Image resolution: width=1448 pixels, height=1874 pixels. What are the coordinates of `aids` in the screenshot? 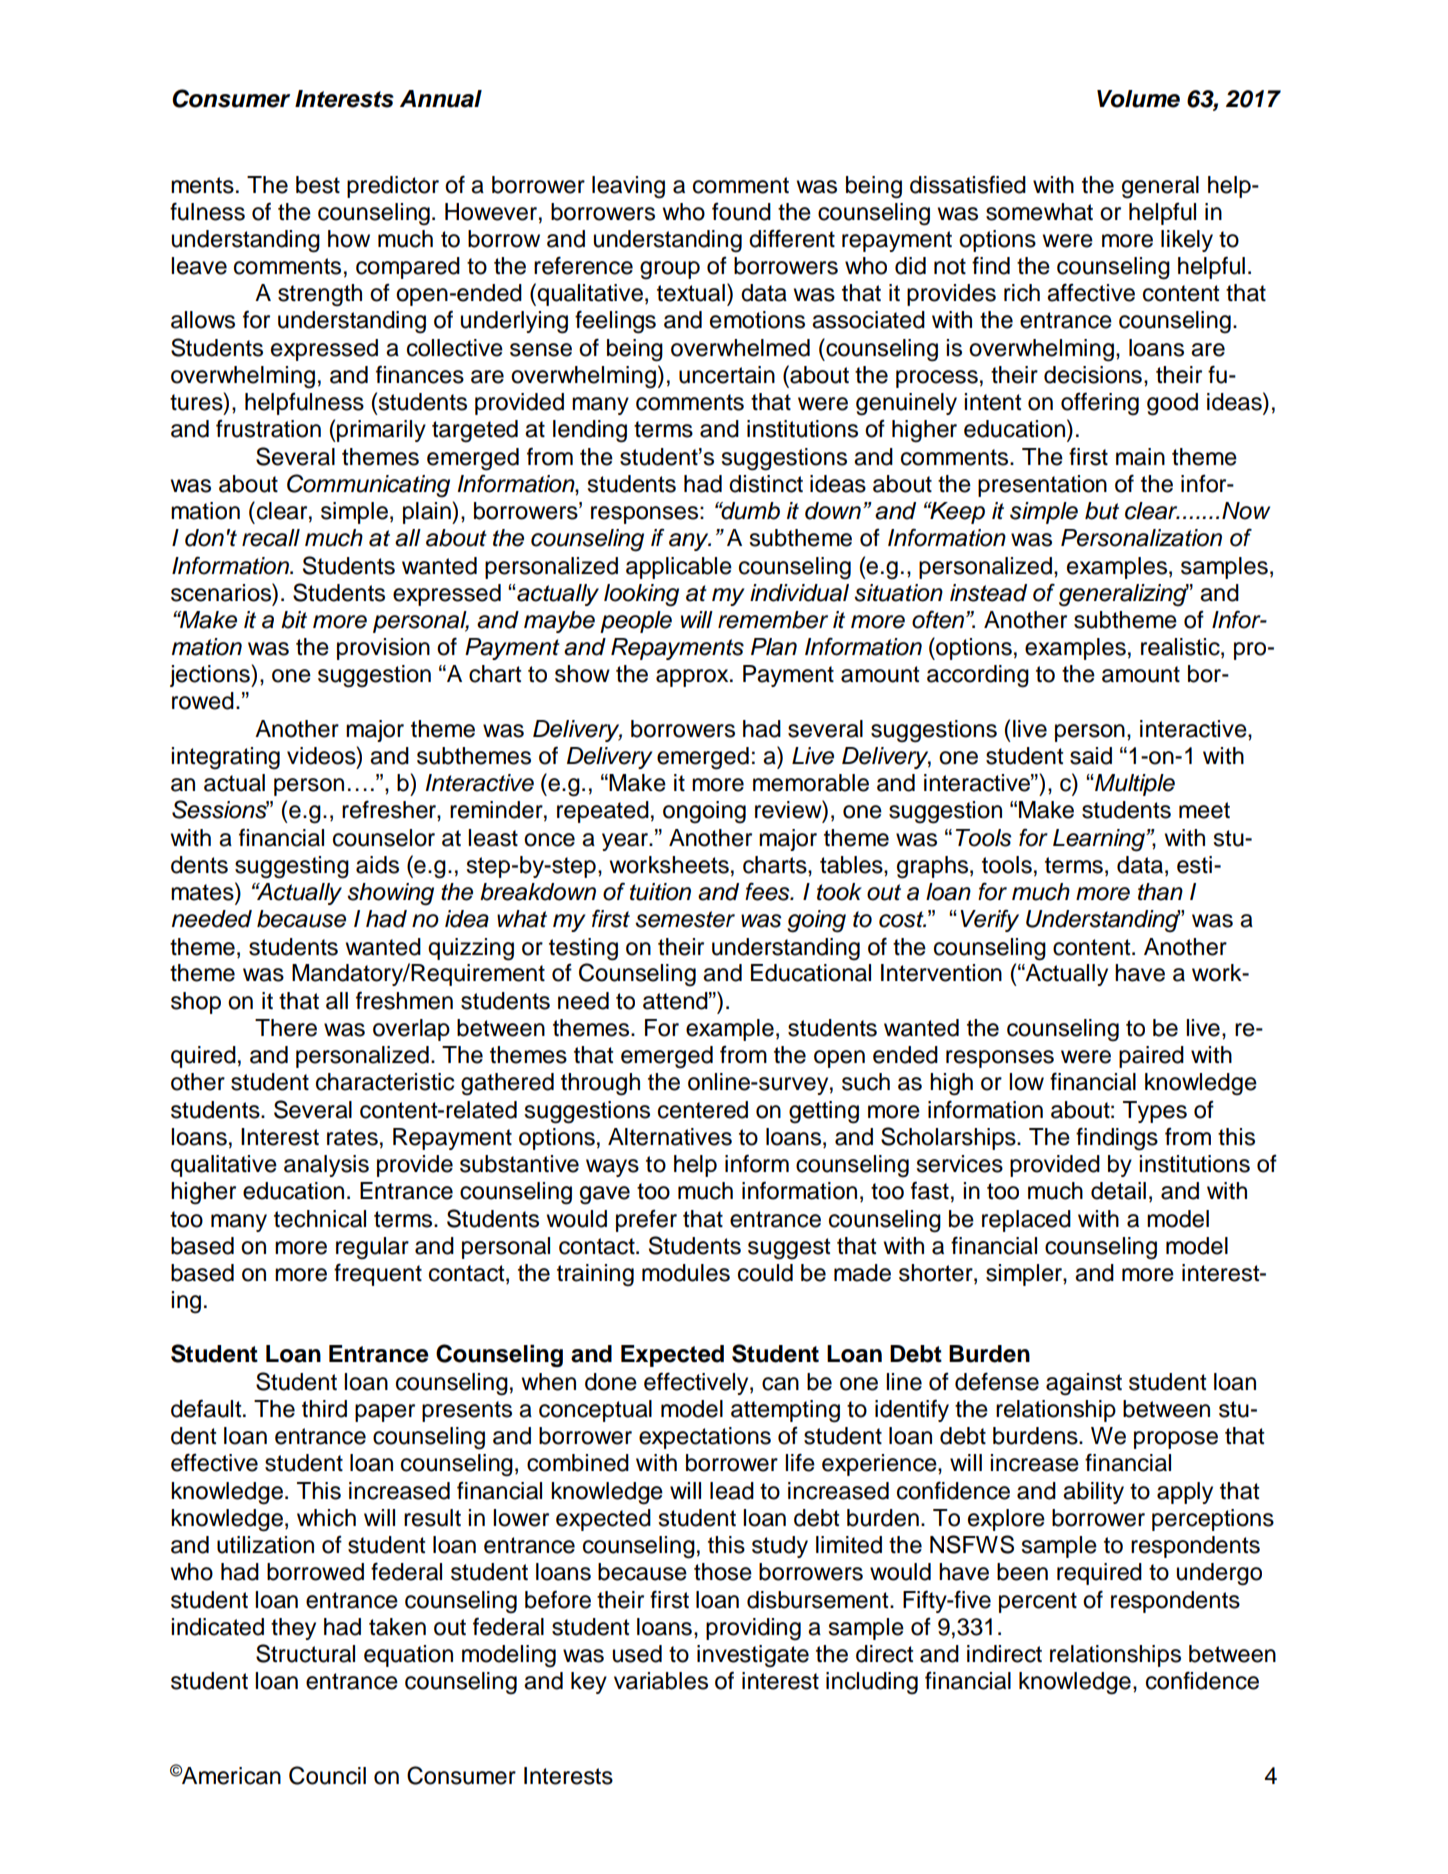 It's located at (377, 865).
